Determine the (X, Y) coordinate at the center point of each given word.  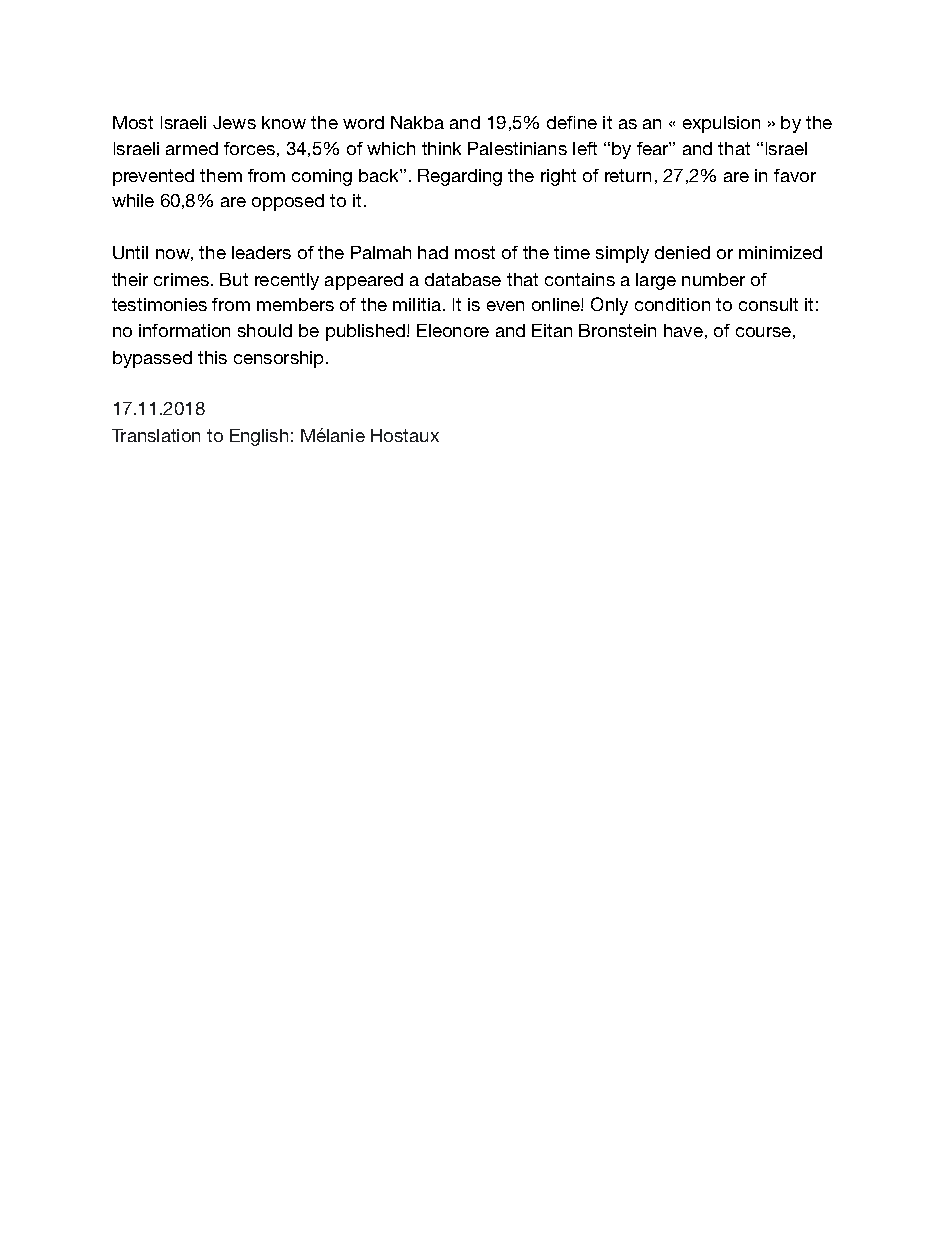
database (463, 279)
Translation (156, 435)
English (259, 437)
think (441, 148)
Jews (234, 122)
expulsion (721, 124)
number (713, 279)
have (683, 330)
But (234, 279)
